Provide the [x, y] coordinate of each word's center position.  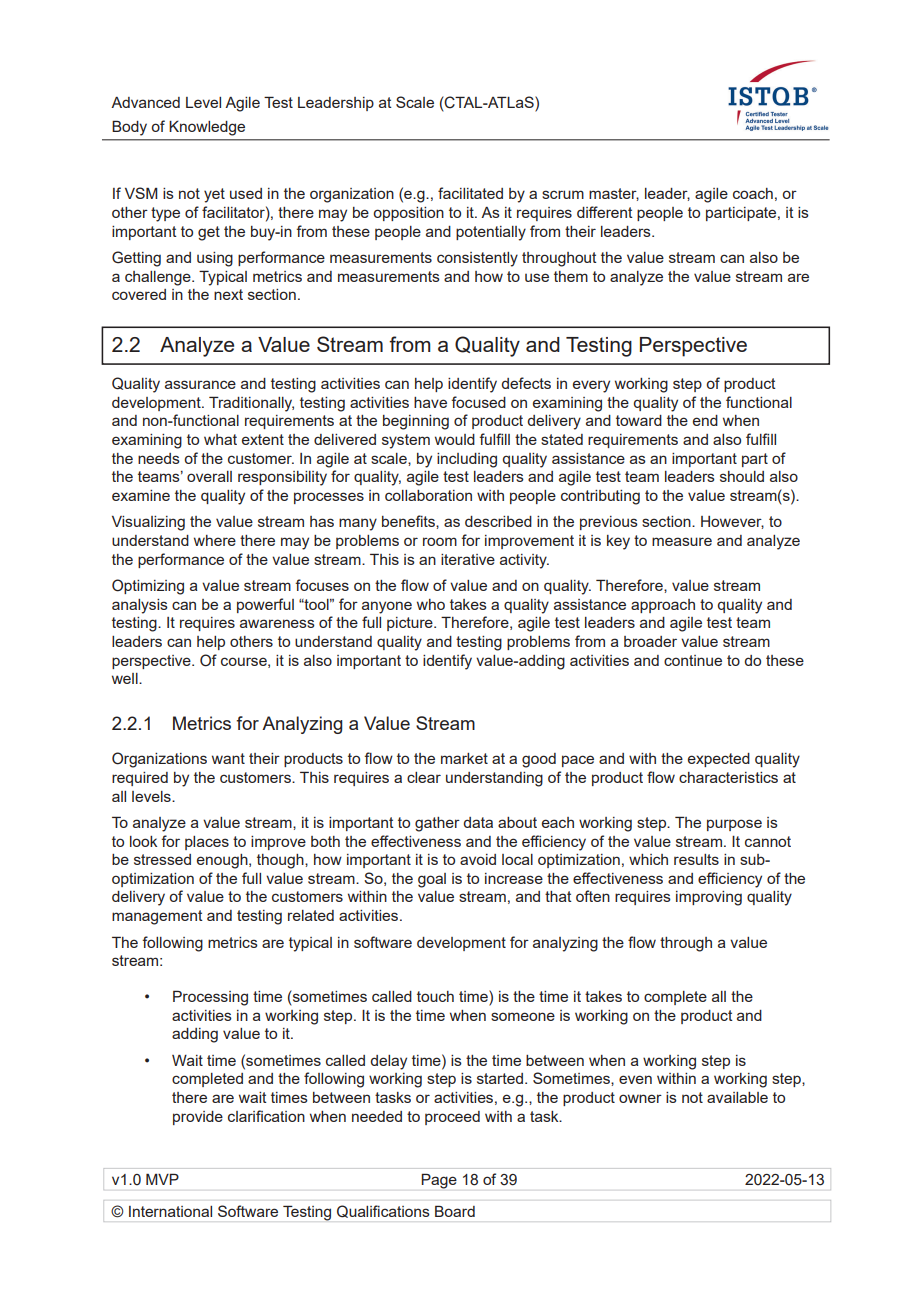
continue [693, 660]
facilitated [470, 193]
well [126, 678]
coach [753, 193]
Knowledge [207, 128]
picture [411, 624]
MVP [162, 1179]
